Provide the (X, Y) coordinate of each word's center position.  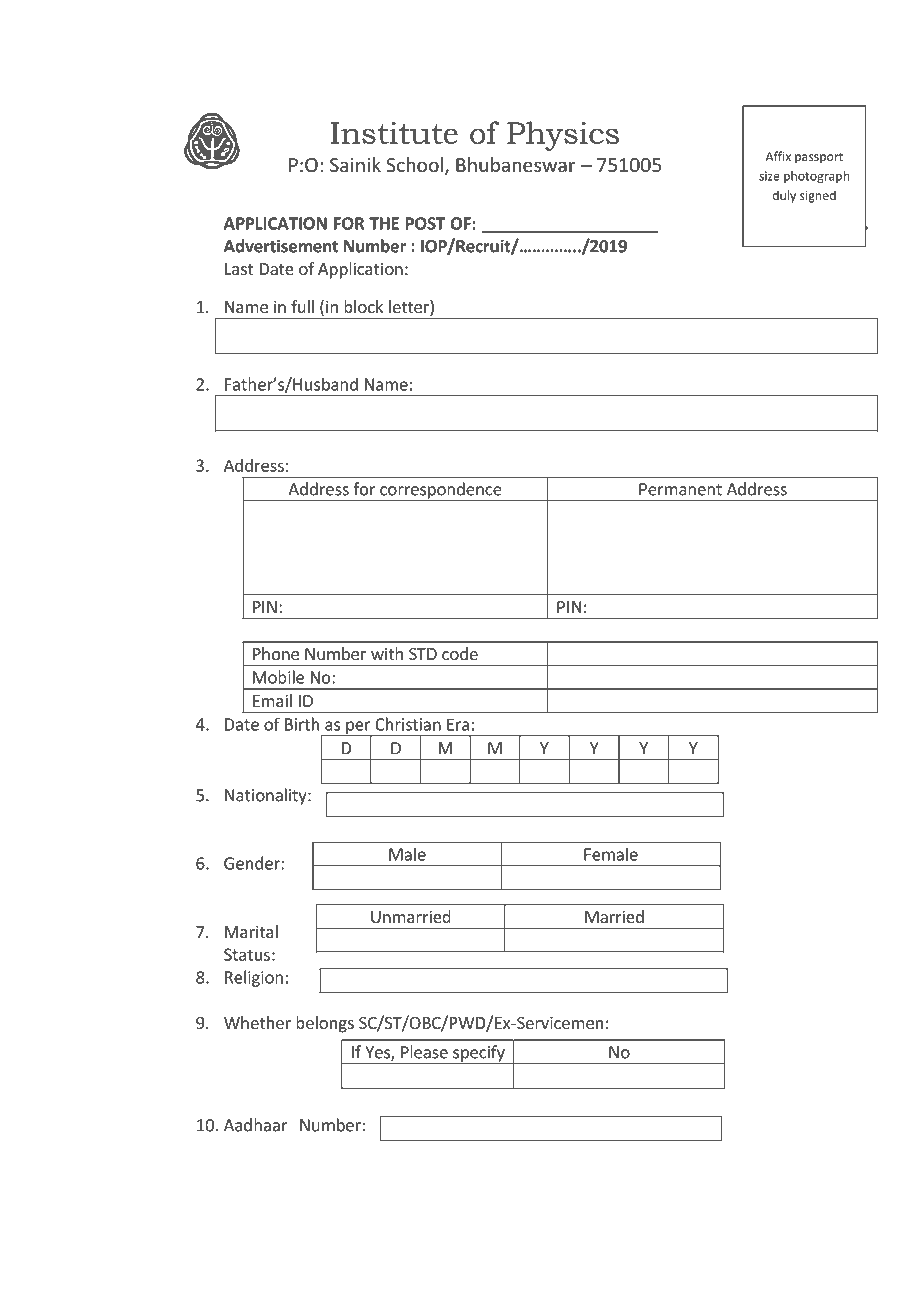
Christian (408, 724)
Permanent (680, 489)
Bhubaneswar (516, 164)
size (769, 176)
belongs (325, 1024)
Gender (253, 863)
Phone (276, 653)
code (460, 653)
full (302, 306)
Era (458, 725)
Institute (394, 133)
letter (410, 308)
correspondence (441, 491)
